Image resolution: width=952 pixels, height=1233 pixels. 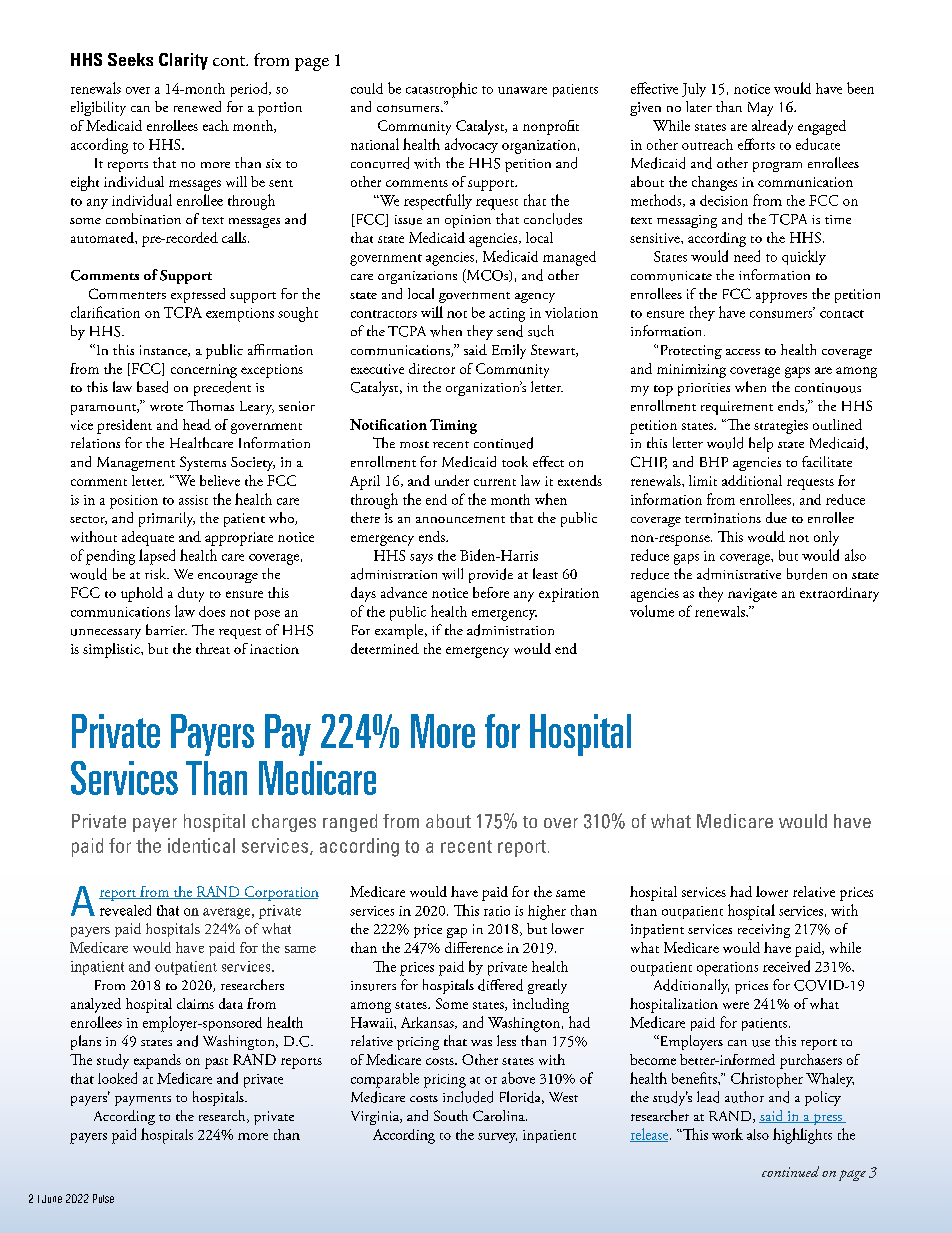 I want to click on survey, so click(x=497, y=1138).
